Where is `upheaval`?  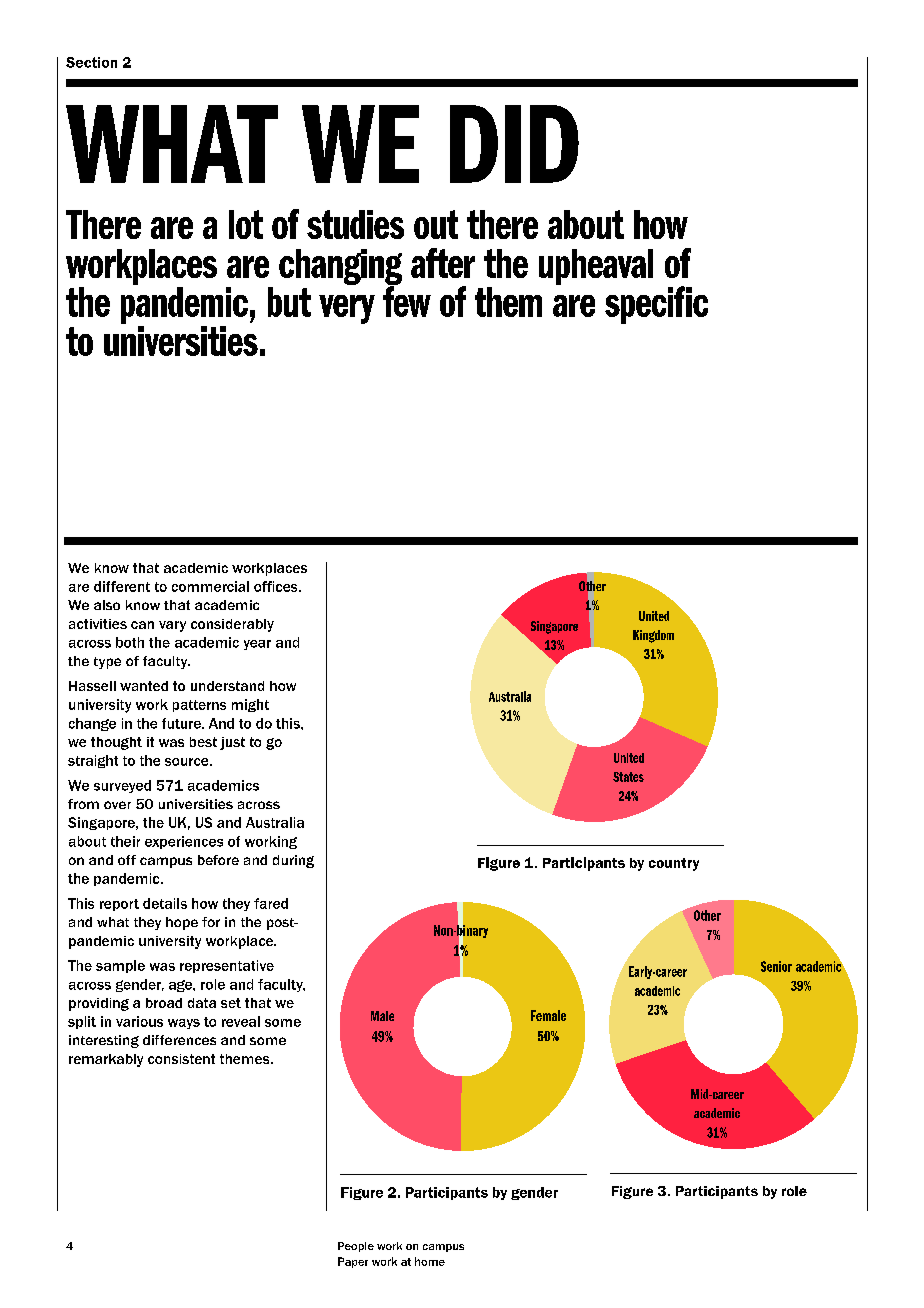
upheaval is located at coordinates (596, 267).
